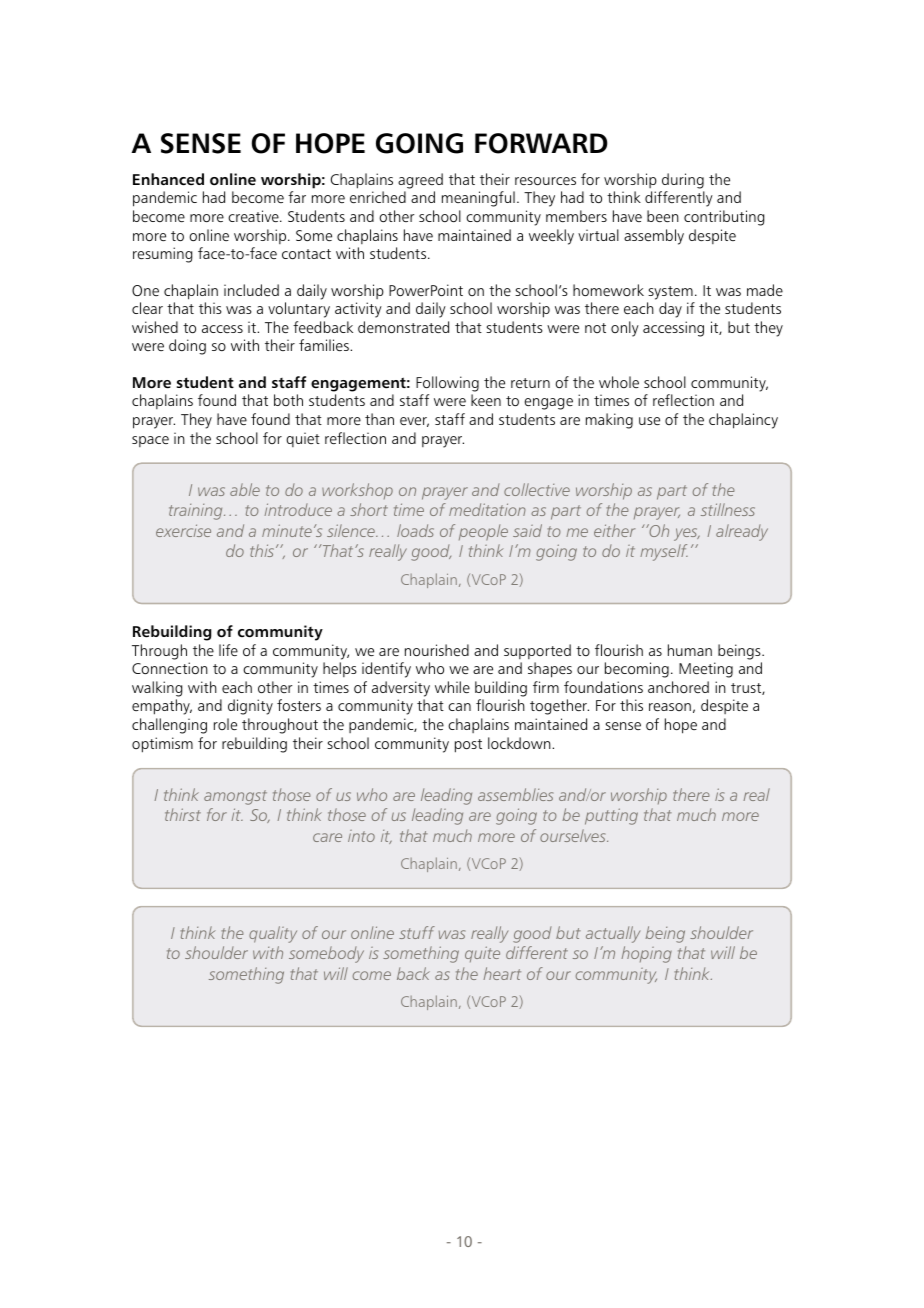  Describe the element at coordinates (273, 934) in the screenshot. I see `quality` at that location.
